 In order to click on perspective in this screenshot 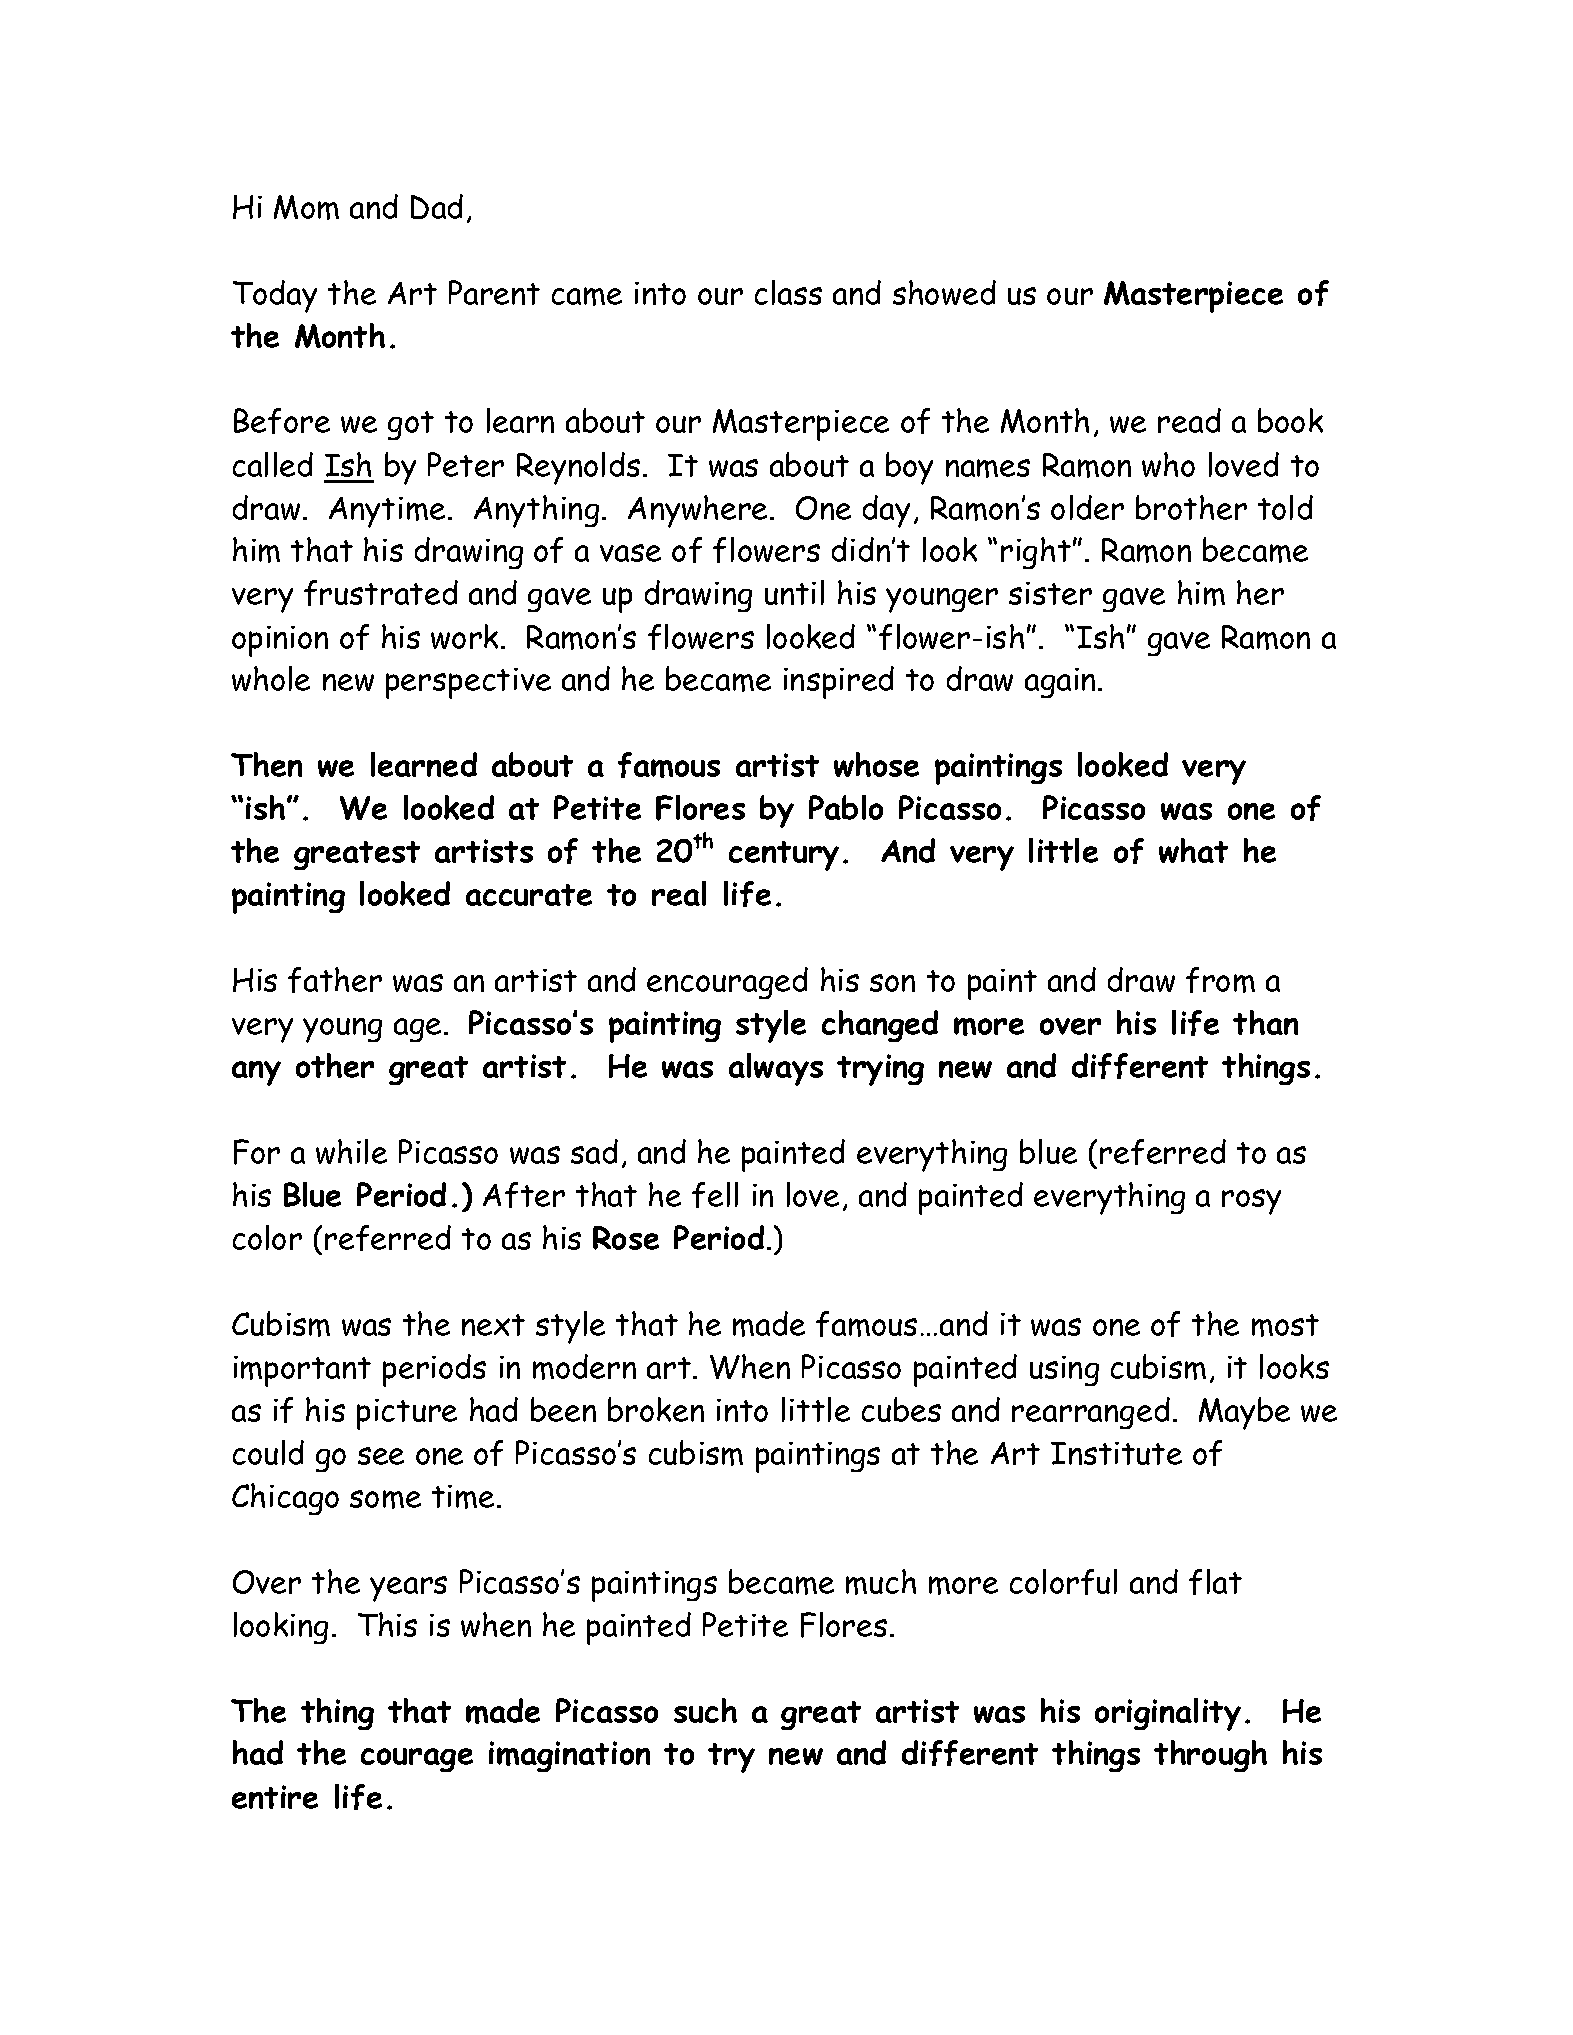, I will do `click(468, 683)`.
